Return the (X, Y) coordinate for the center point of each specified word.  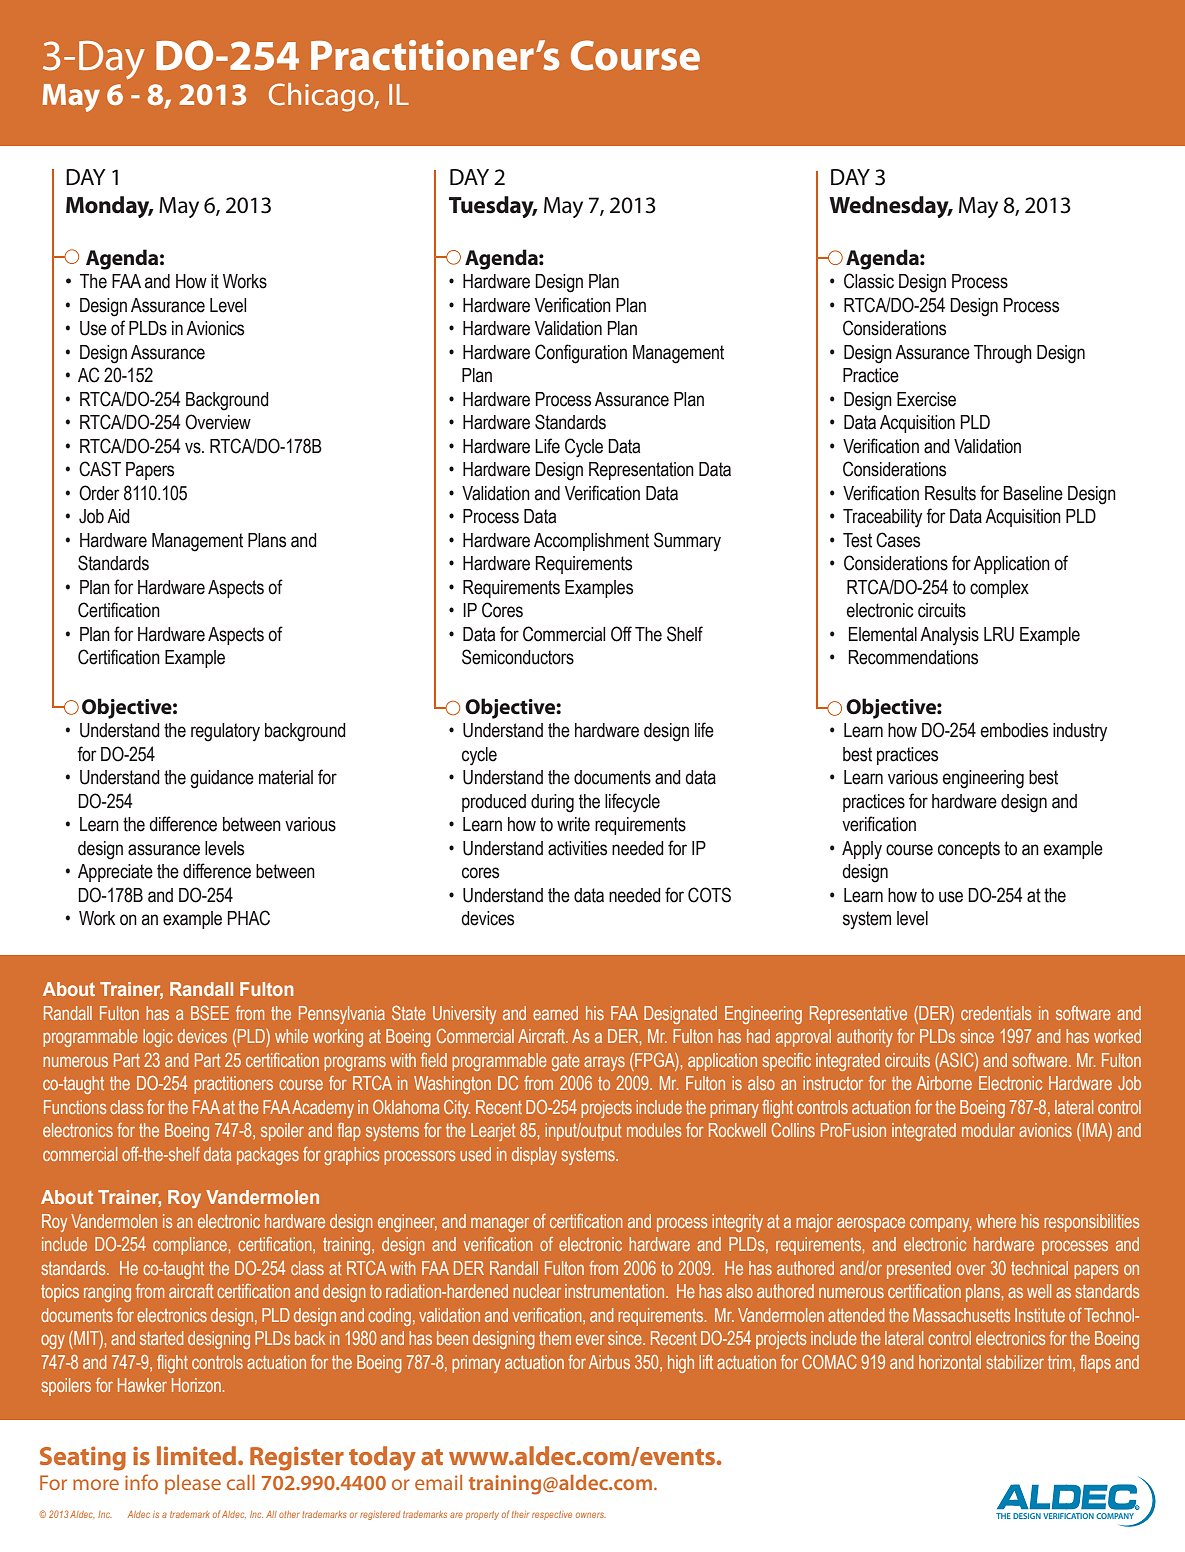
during (552, 803)
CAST (100, 469)
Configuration (581, 354)
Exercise (926, 399)
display (534, 1156)
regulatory (225, 732)
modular (988, 1130)
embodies (1014, 730)
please (193, 1484)
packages (268, 1156)
